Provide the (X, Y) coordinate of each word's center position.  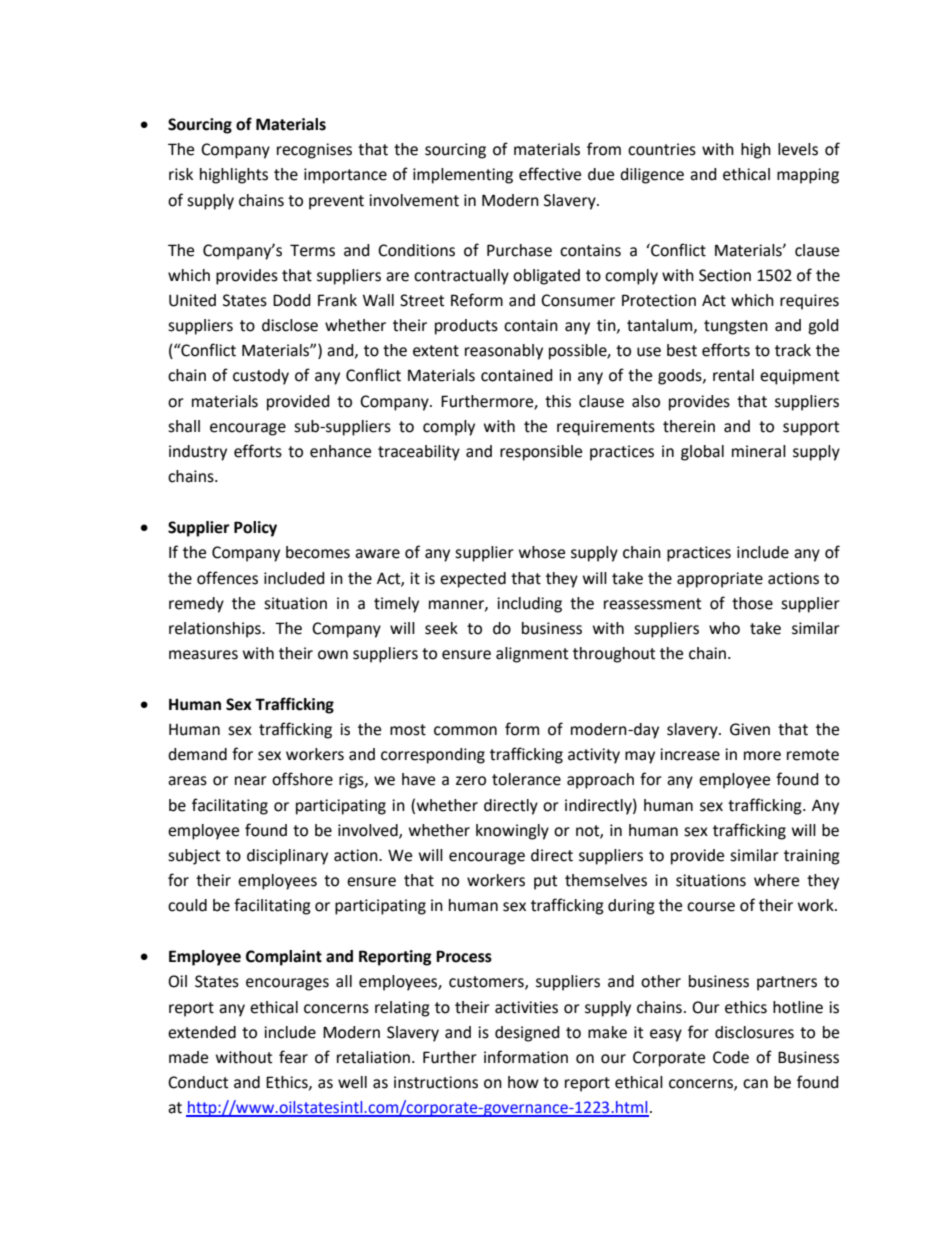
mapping (808, 176)
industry (198, 453)
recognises (314, 151)
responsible (541, 453)
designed (527, 1034)
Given (750, 729)
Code (731, 1057)
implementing (463, 176)
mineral (759, 451)
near (251, 781)
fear (293, 1057)
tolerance (526, 779)
